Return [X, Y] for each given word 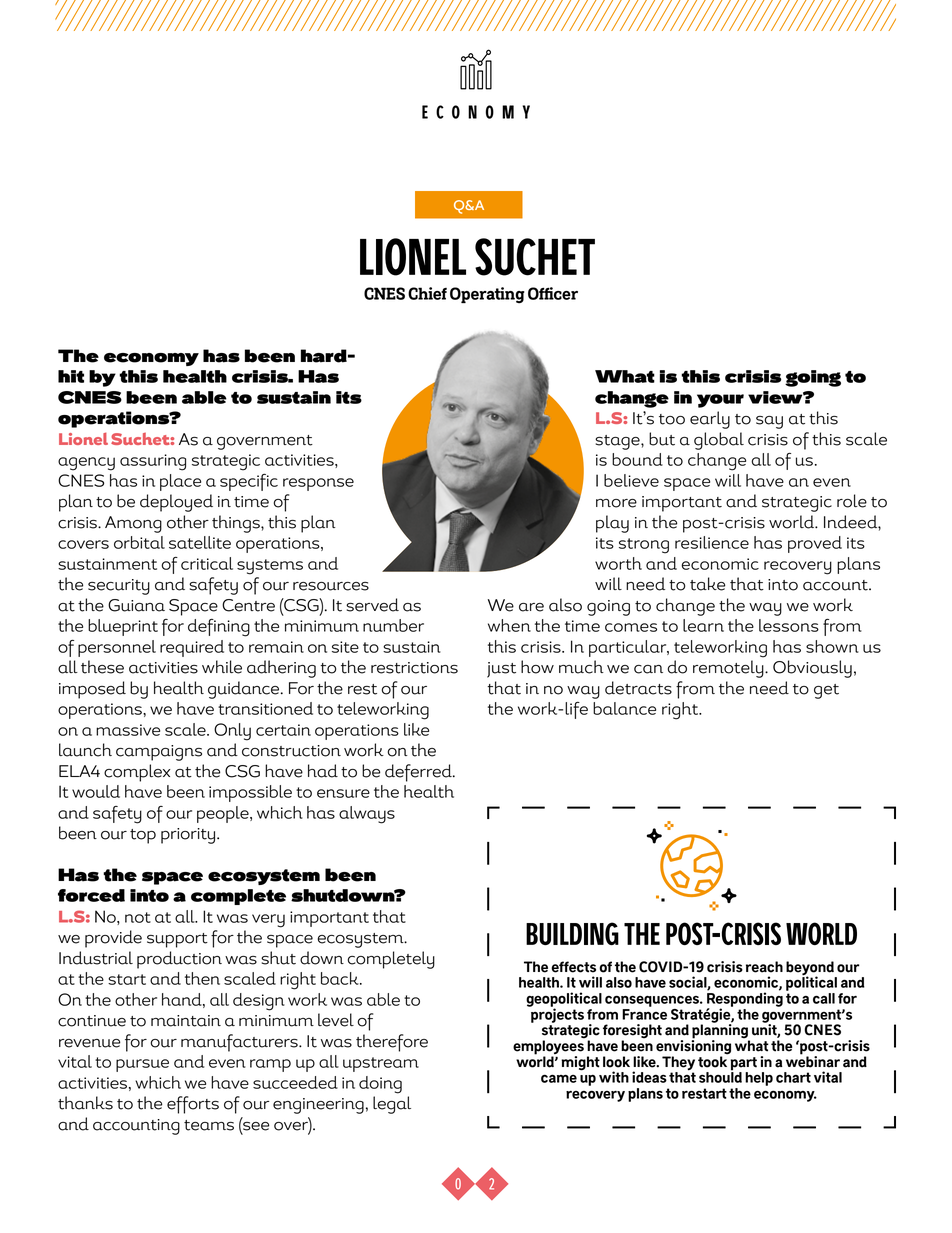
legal [392, 1105]
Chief [427, 293]
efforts [193, 1105]
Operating [487, 295]
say [769, 422]
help [759, 1079]
